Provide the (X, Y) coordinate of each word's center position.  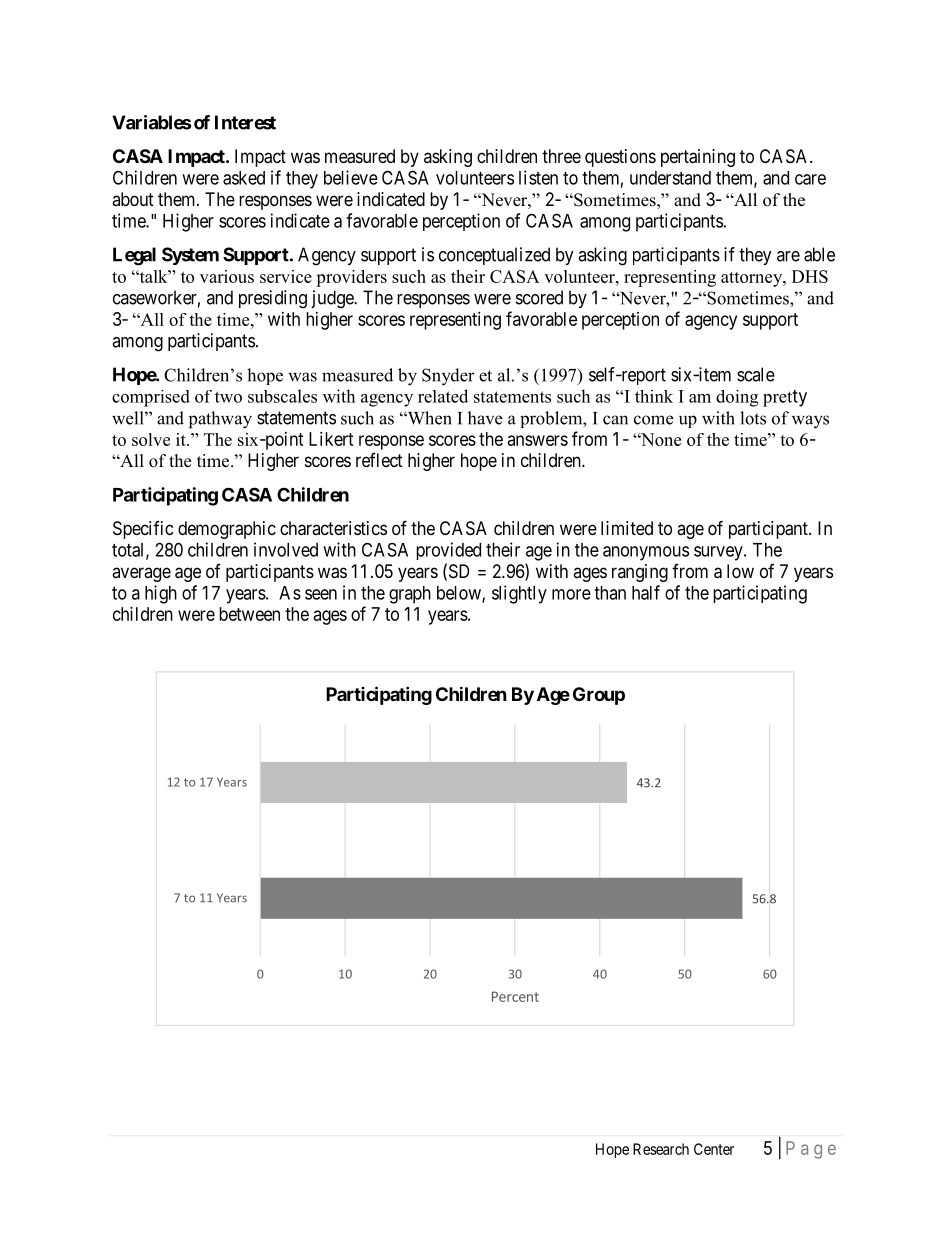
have (485, 418)
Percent (515, 996)
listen (538, 177)
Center (714, 1149)
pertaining (698, 158)
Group (599, 696)
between (249, 614)
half (646, 592)
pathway (220, 420)
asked (244, 178)
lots (753, 418)
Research (661, 1149)
